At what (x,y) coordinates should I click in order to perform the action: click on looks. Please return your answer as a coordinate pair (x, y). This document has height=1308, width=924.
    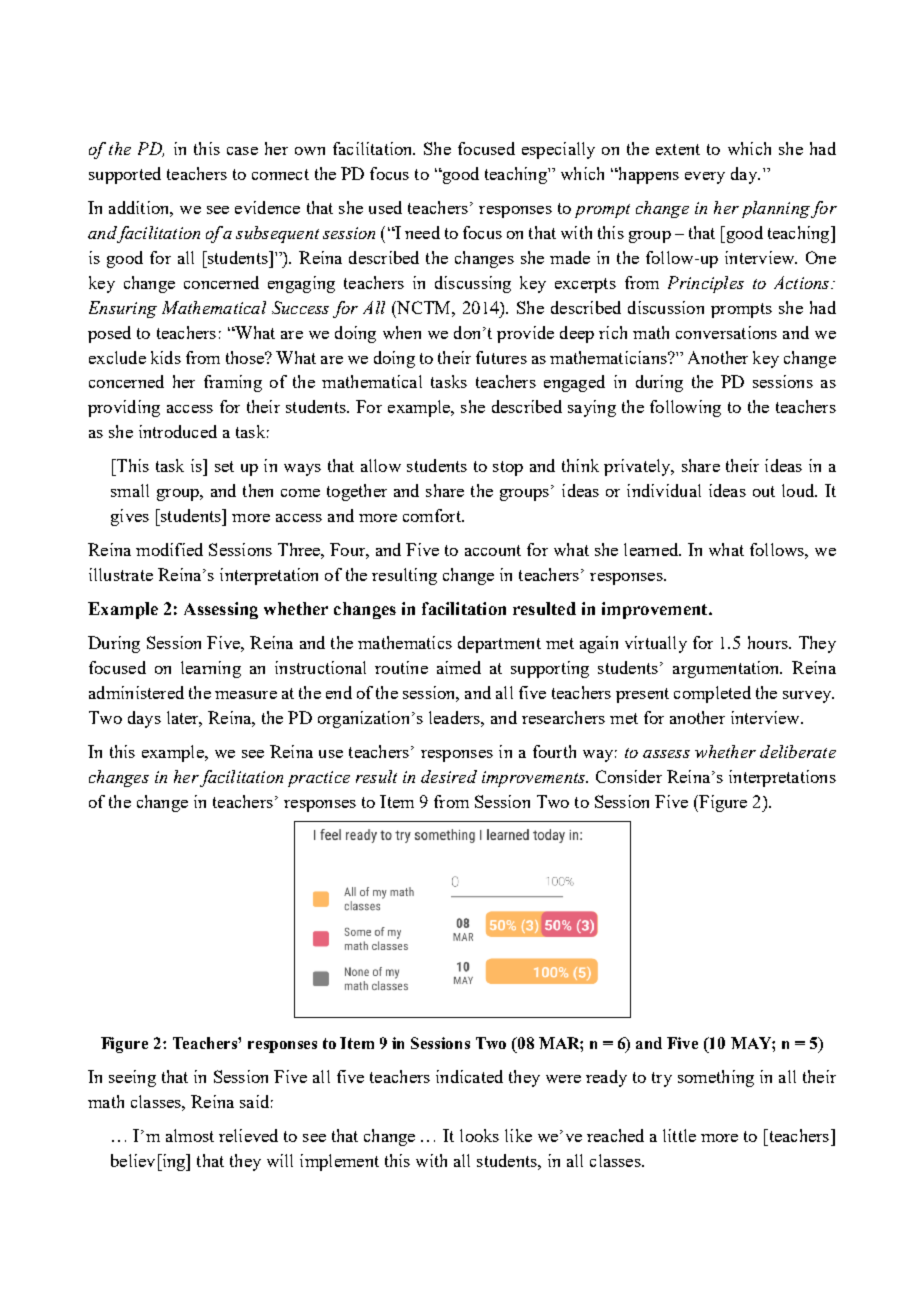
    Looking at the image, I should click on (479, 1135).
